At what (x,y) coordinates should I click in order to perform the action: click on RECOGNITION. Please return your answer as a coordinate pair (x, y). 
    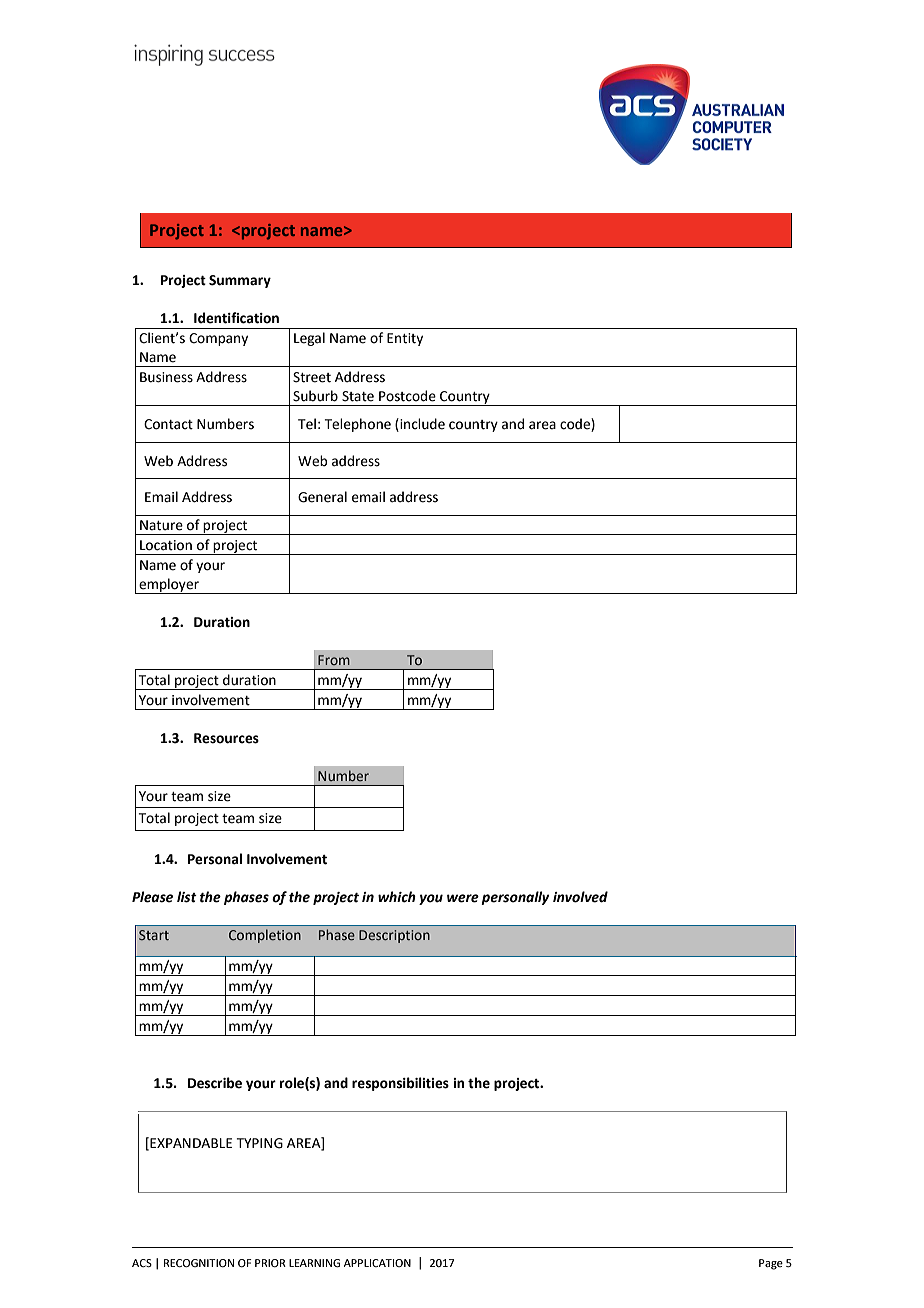
    Looking at the image, I should click on (199, 1263).
